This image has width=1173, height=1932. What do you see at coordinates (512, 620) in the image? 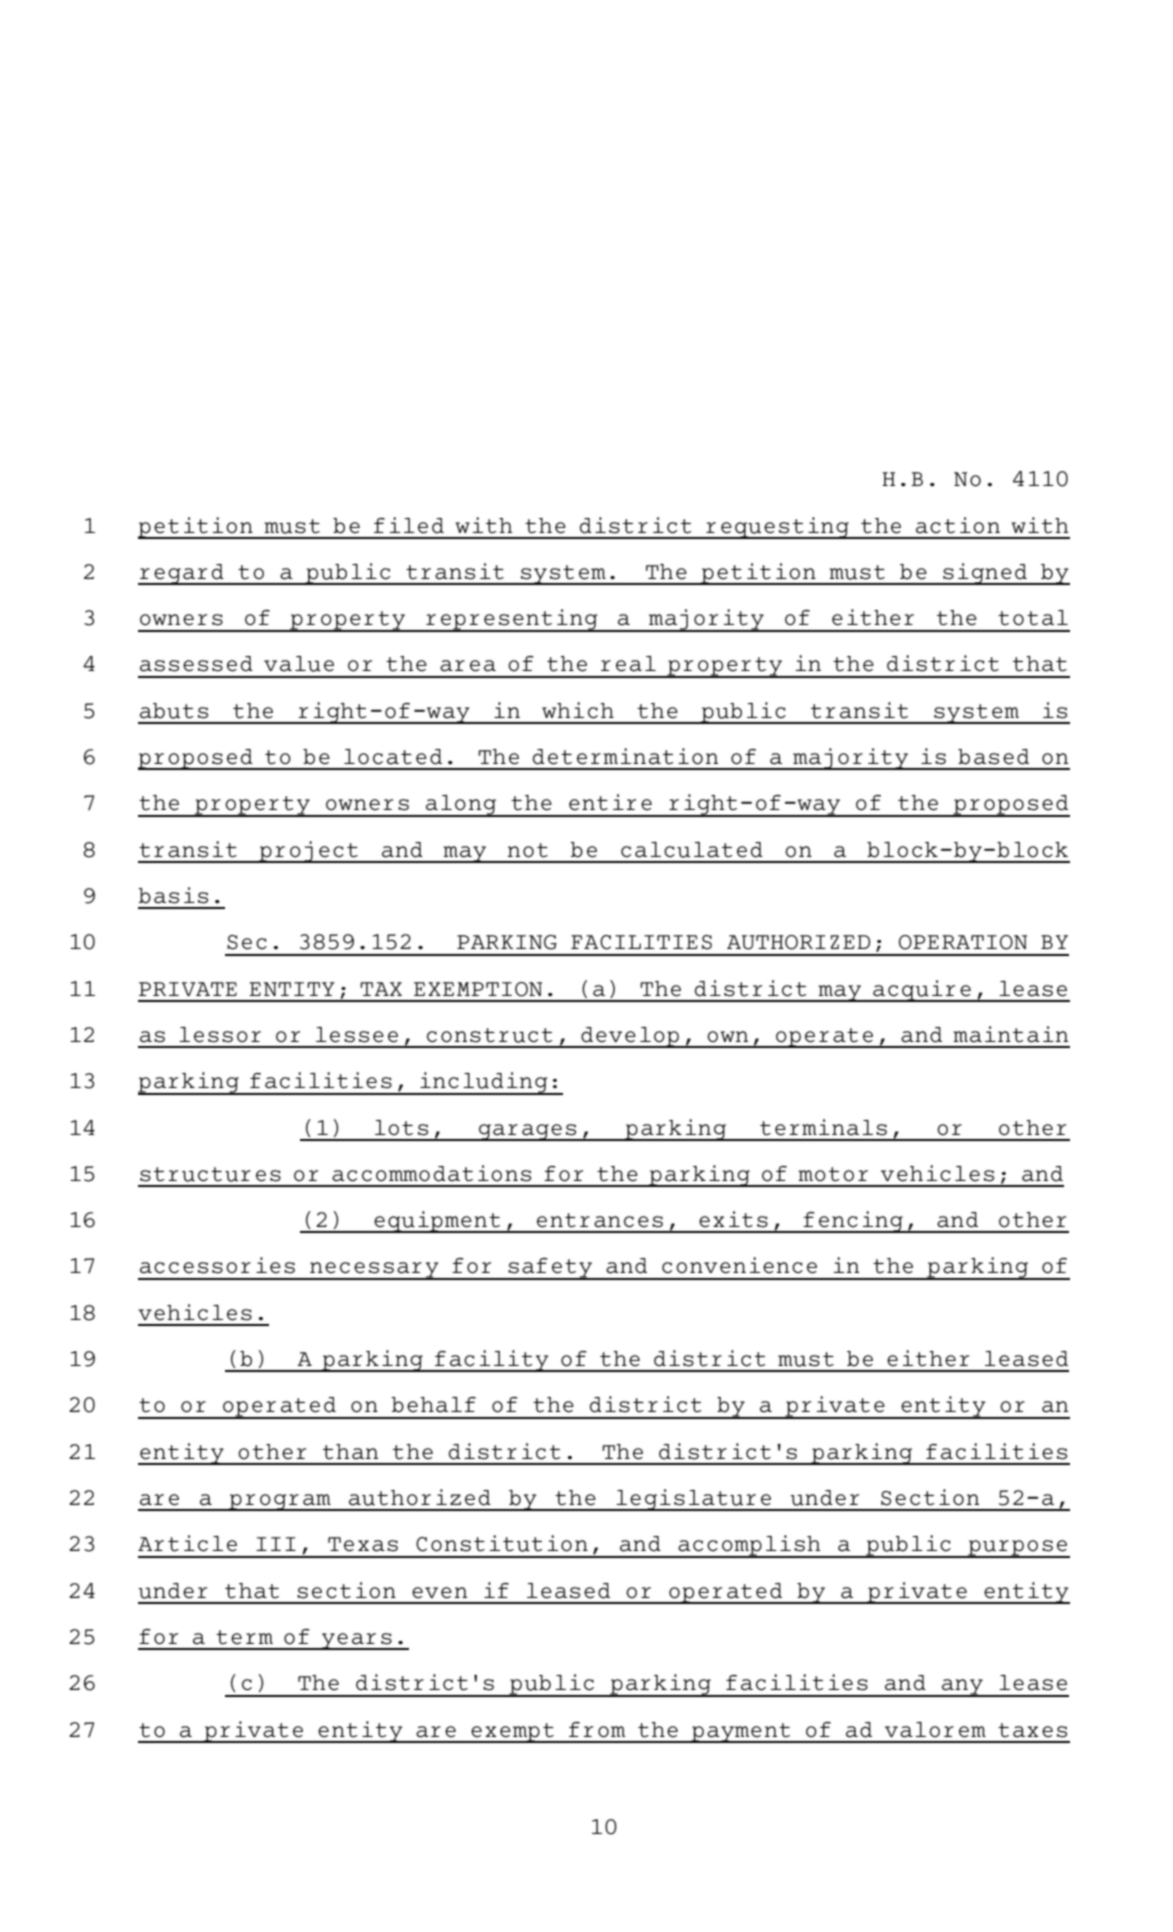
I see `representing` at bounding box center [512, 620].
